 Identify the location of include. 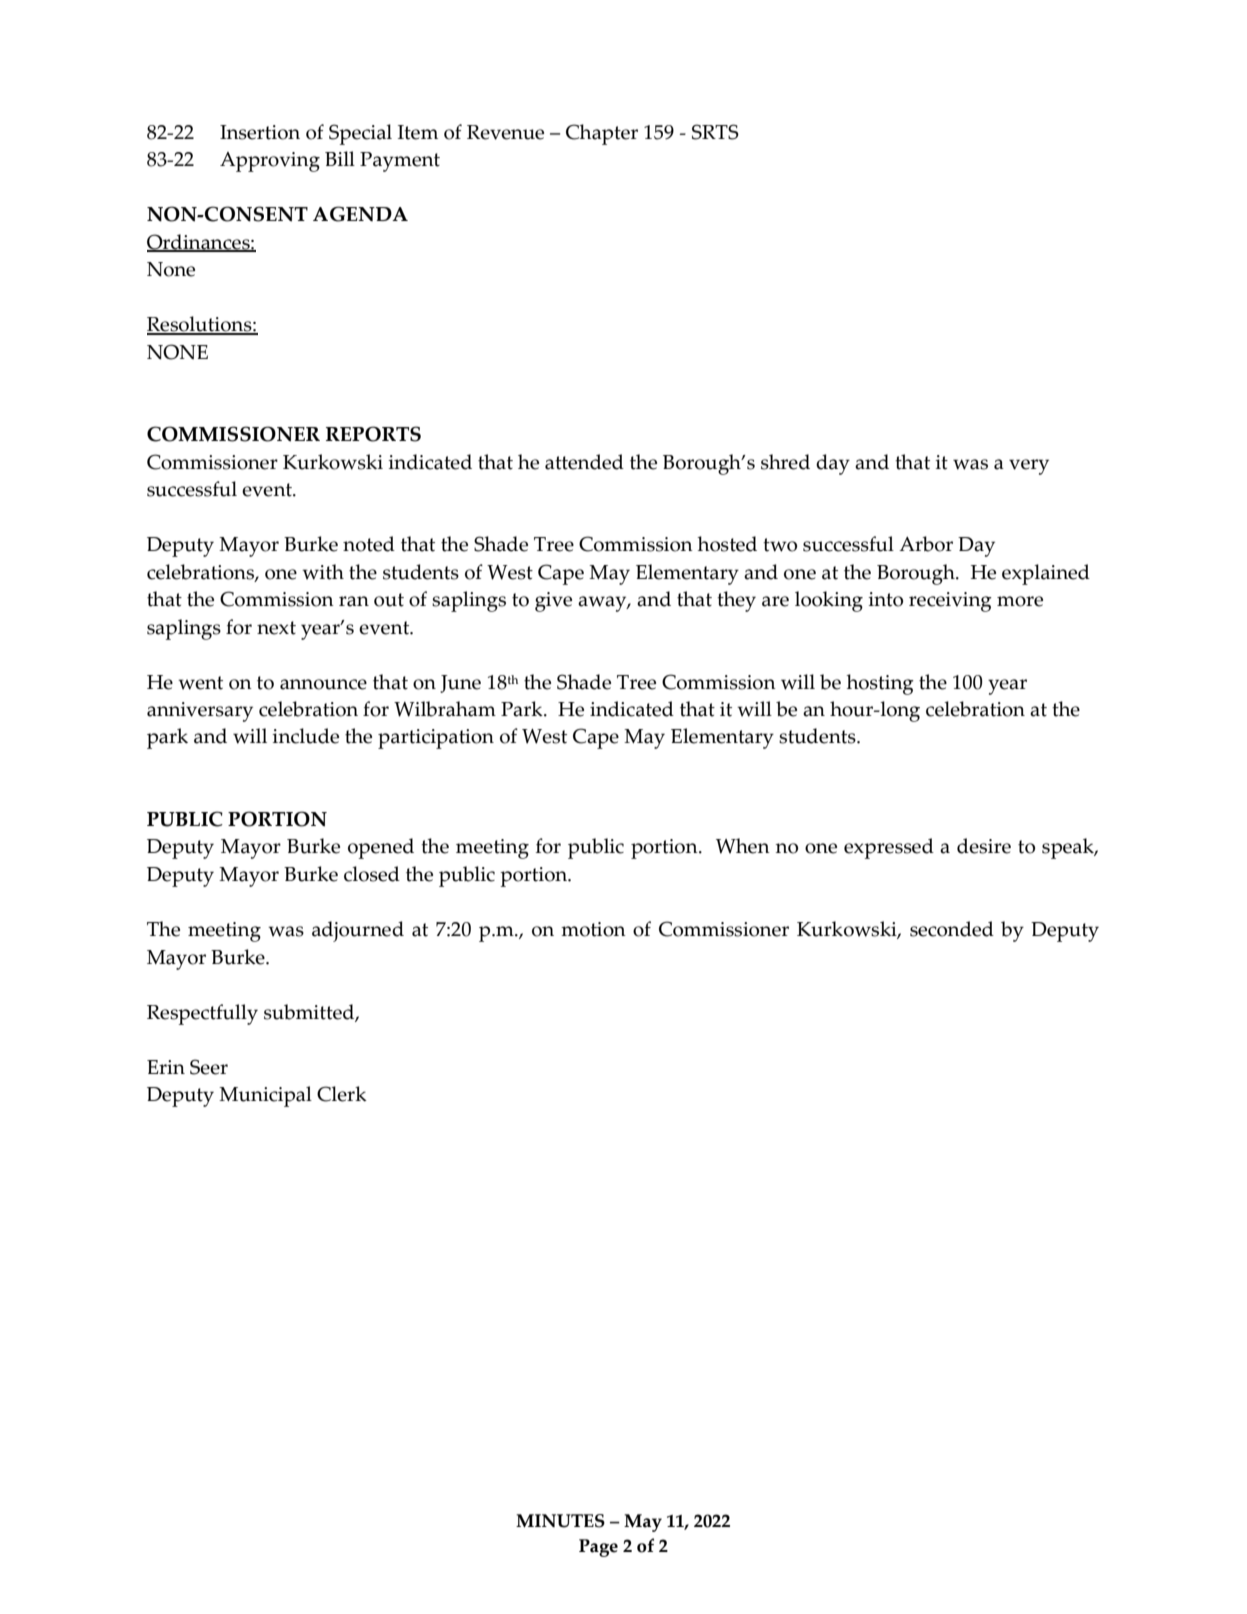
(305, 736).
